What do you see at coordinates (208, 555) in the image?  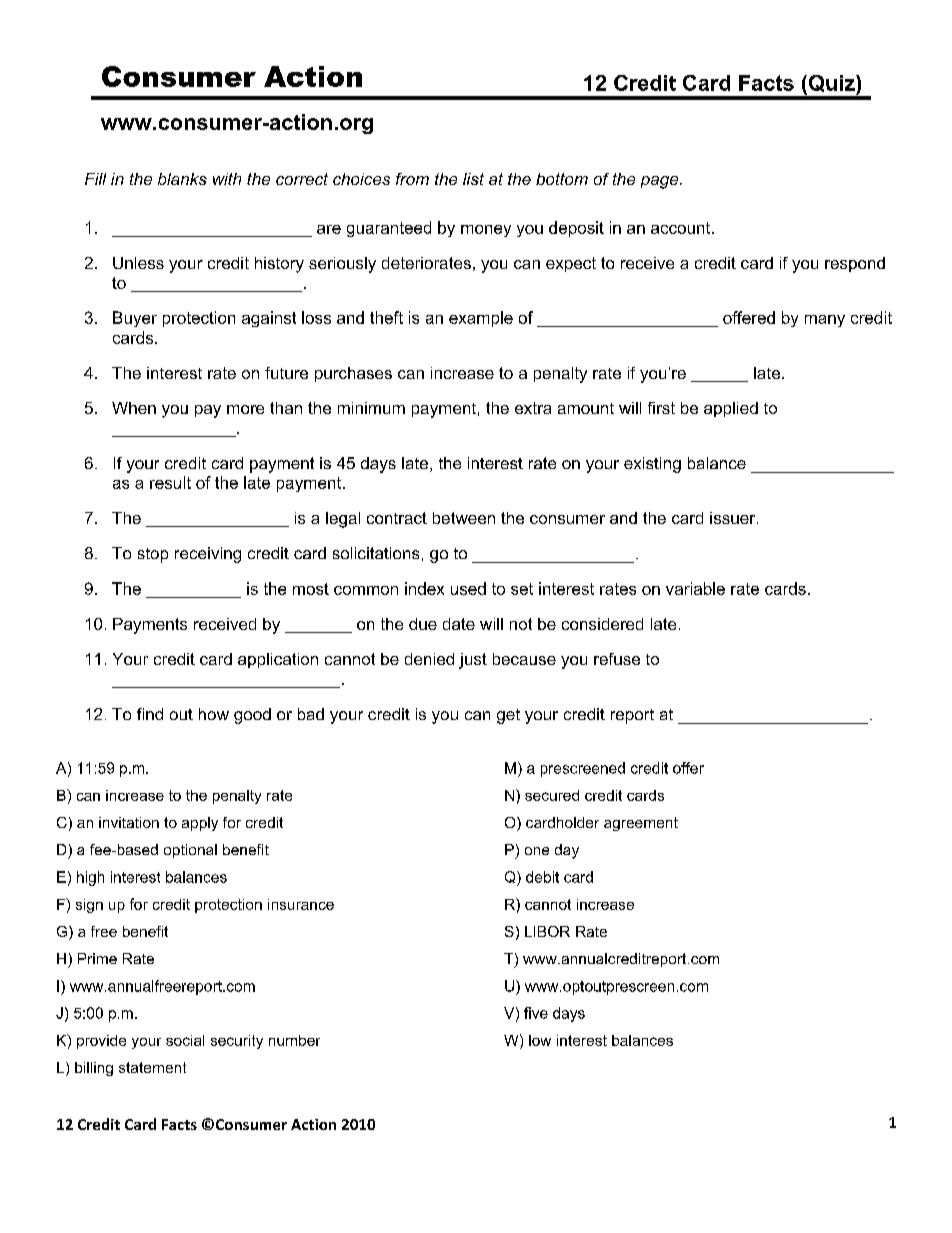 I see `receiving` at bounding box center [208, 555].
